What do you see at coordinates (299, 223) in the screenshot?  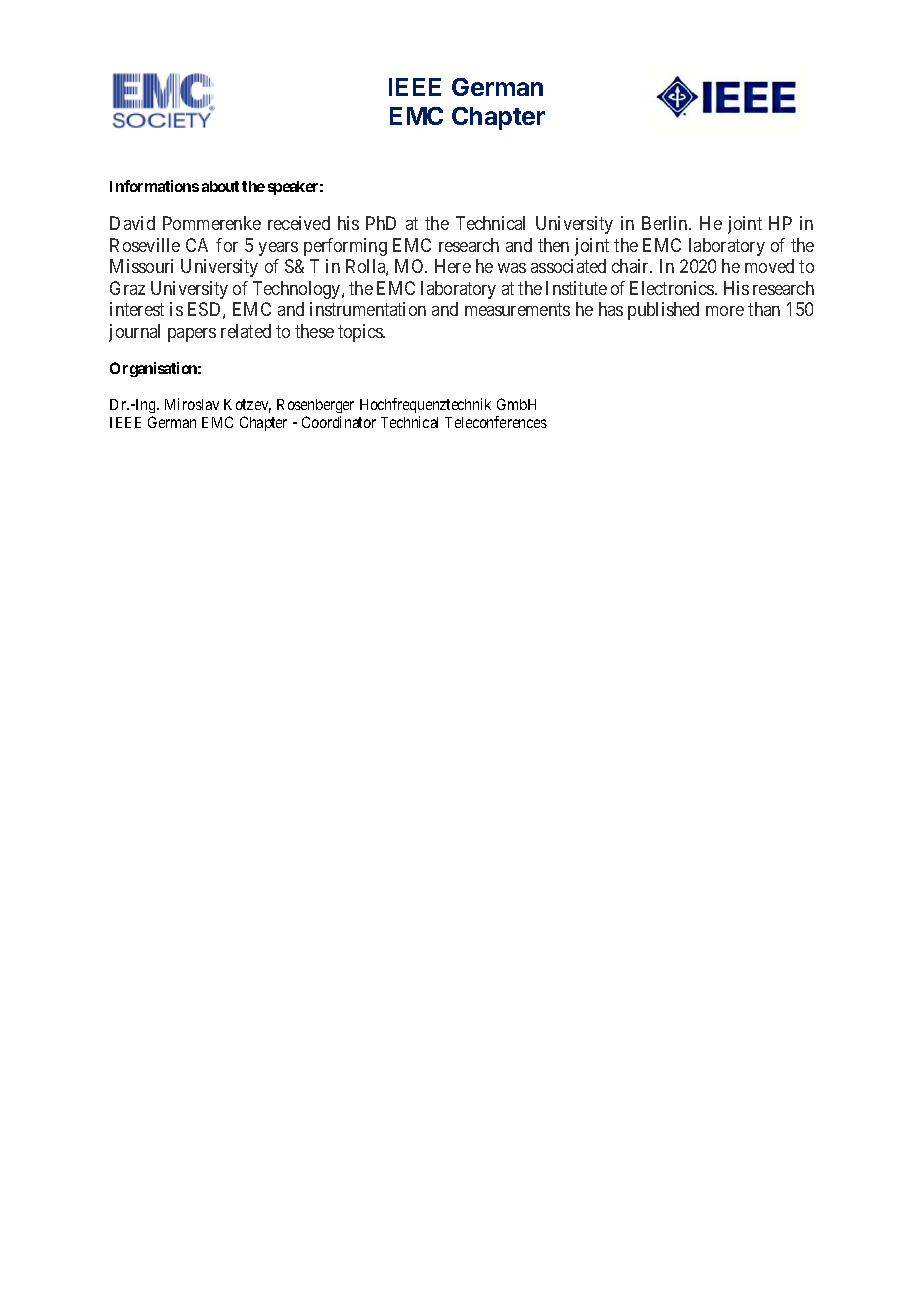 I see `received` at bounding box center [299, 223].
